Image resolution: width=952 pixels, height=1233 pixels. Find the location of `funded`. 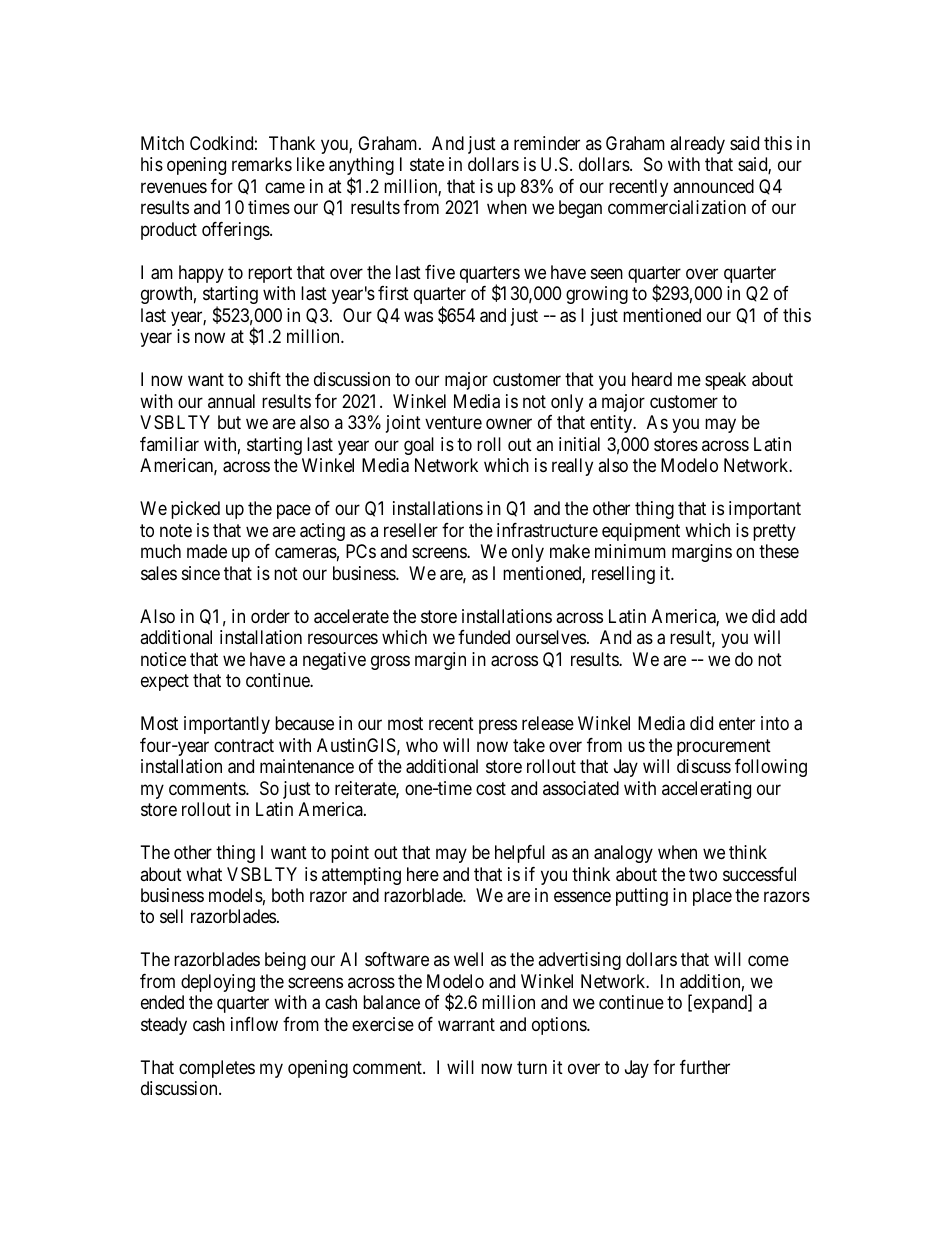

funded is located at coordinates (484, 637).
